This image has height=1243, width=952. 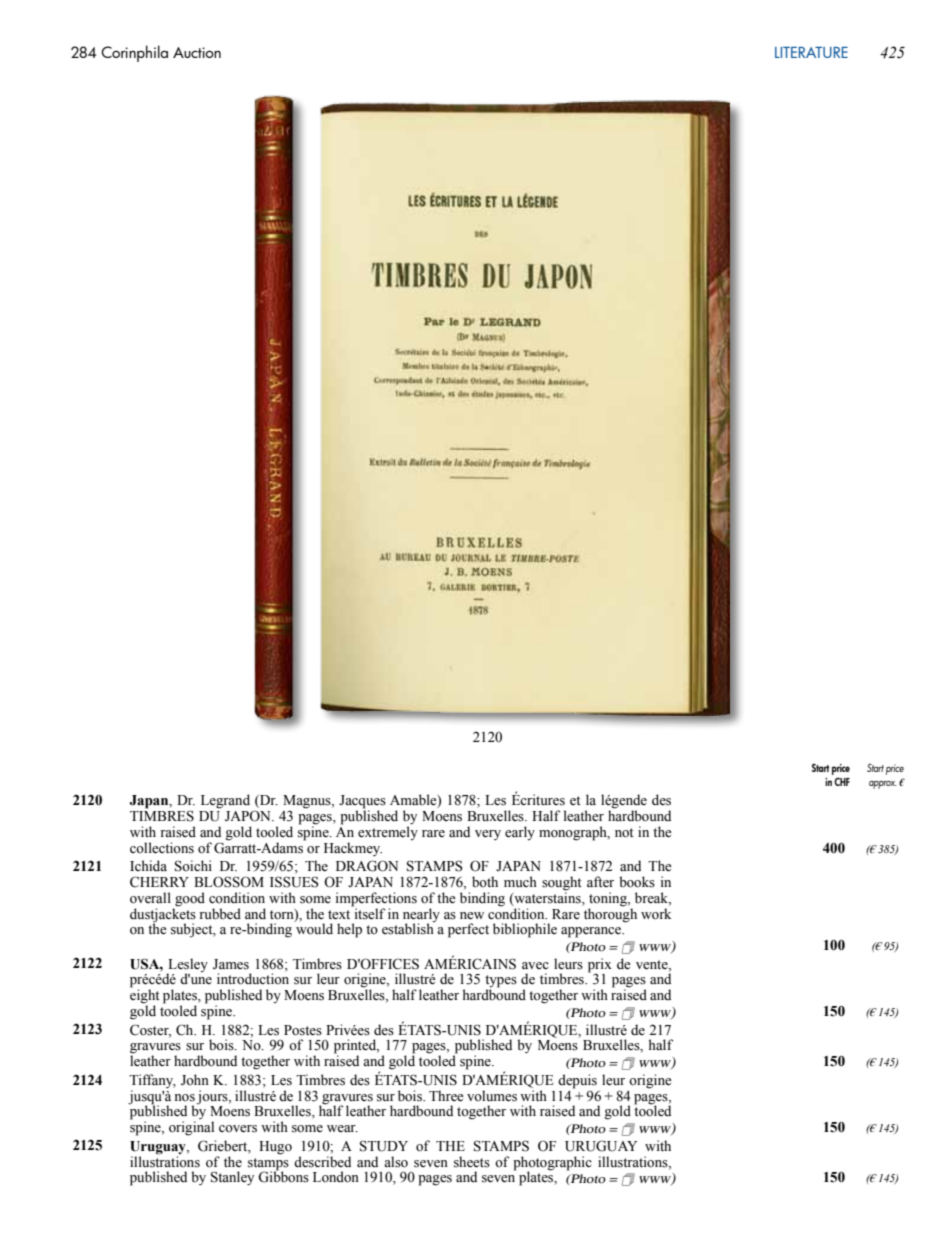 I want to click on sheets, so click(x=472, y=1162).
